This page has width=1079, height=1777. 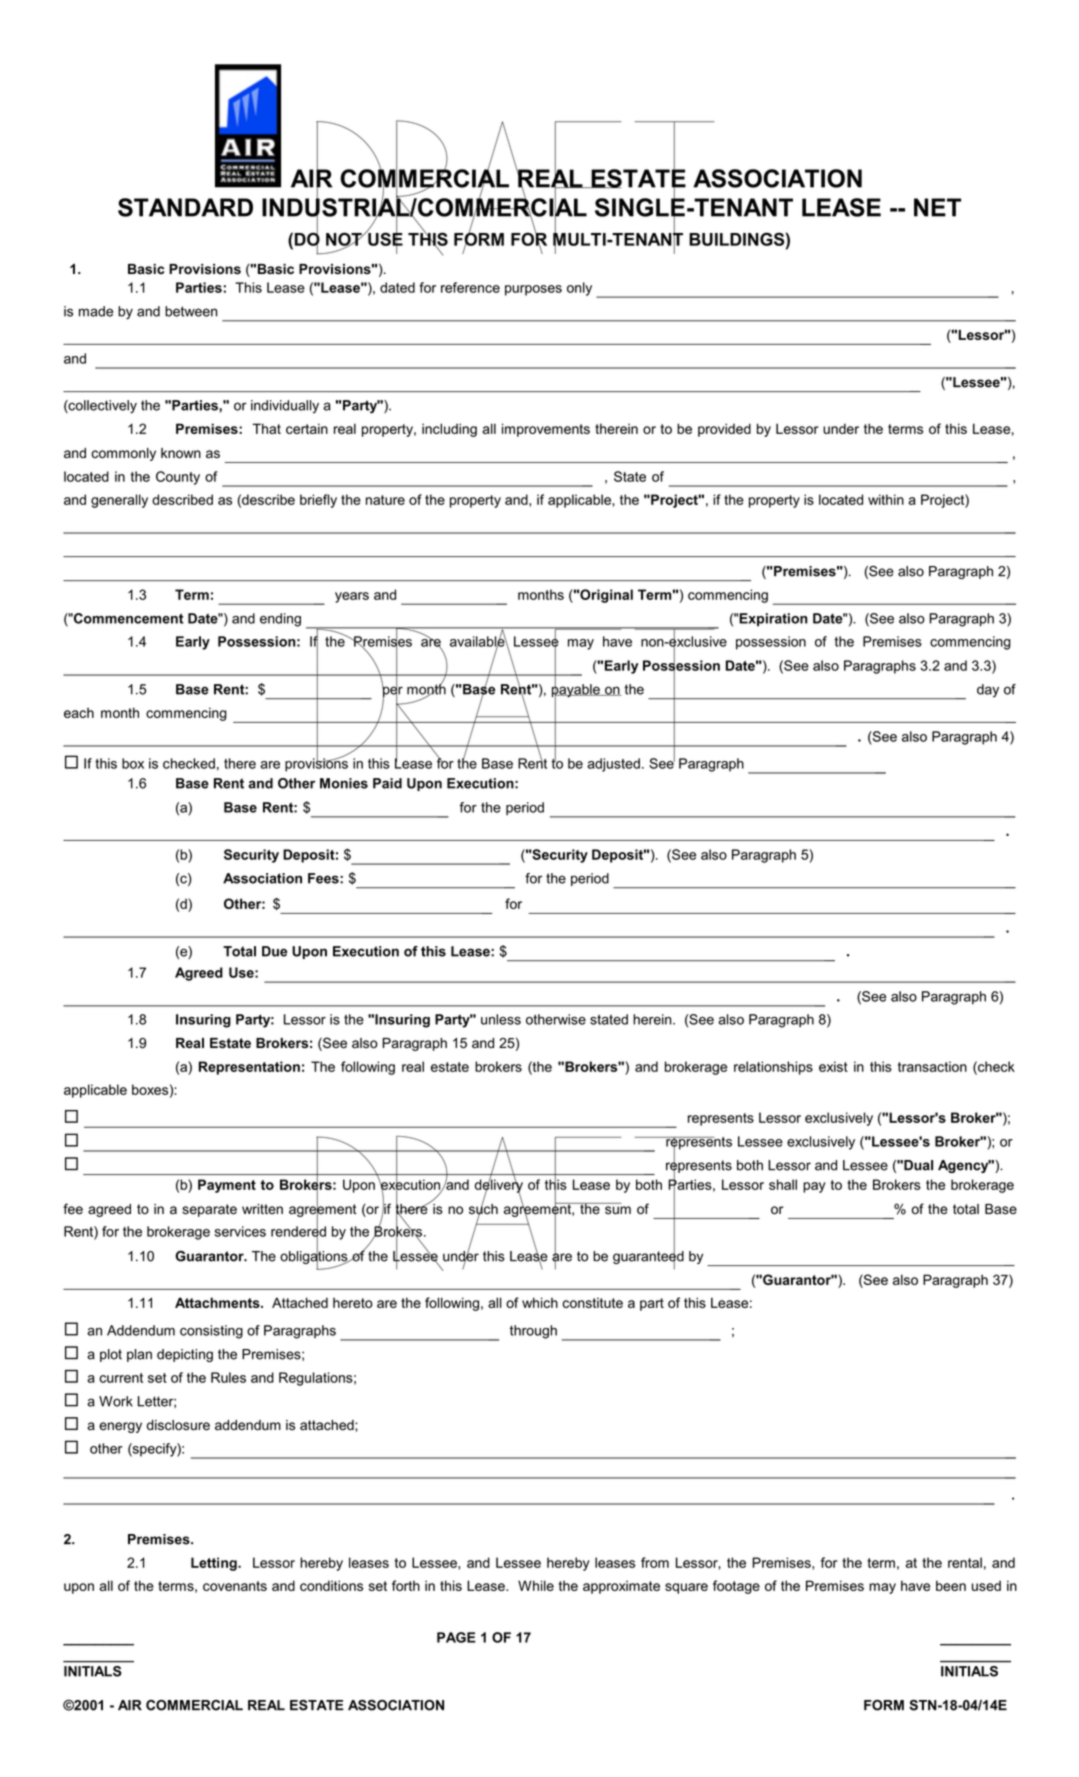 What do you see at coordinates (79, 713) in the page?
I see `each` at bounding box center [79, 713].
